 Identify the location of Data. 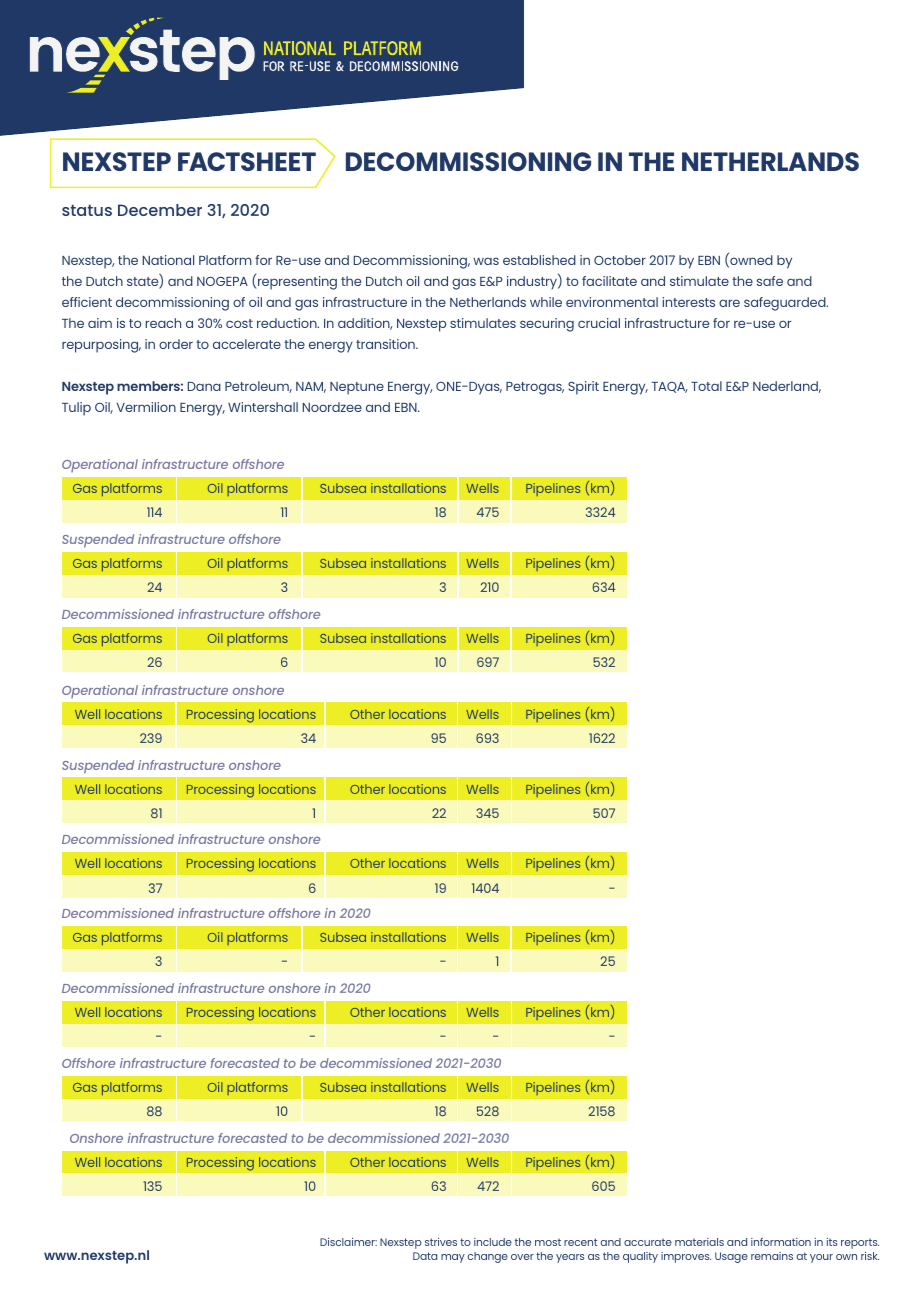
(425, 1256).
